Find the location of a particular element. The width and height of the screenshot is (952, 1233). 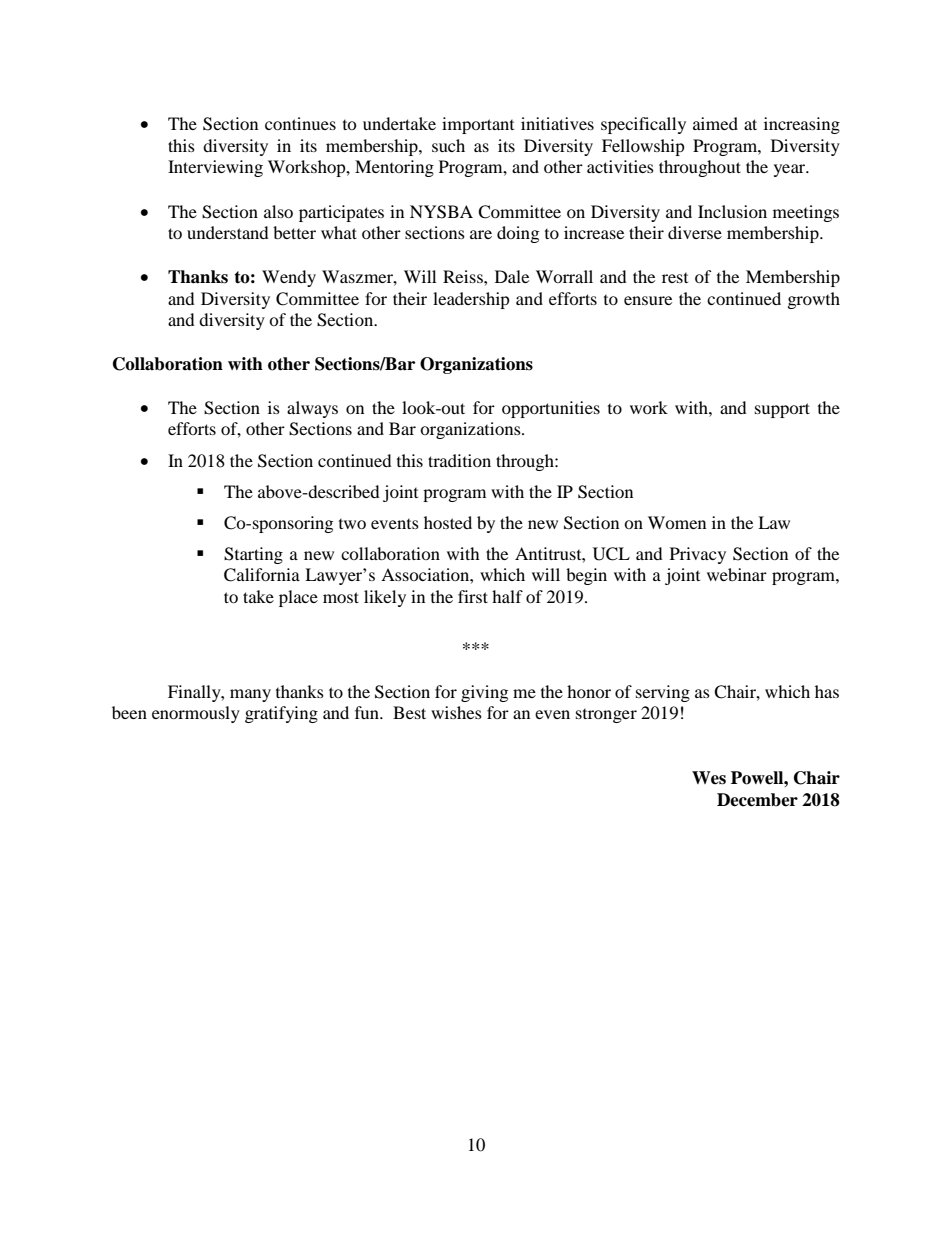

many is located at coordinates (250, 695).
